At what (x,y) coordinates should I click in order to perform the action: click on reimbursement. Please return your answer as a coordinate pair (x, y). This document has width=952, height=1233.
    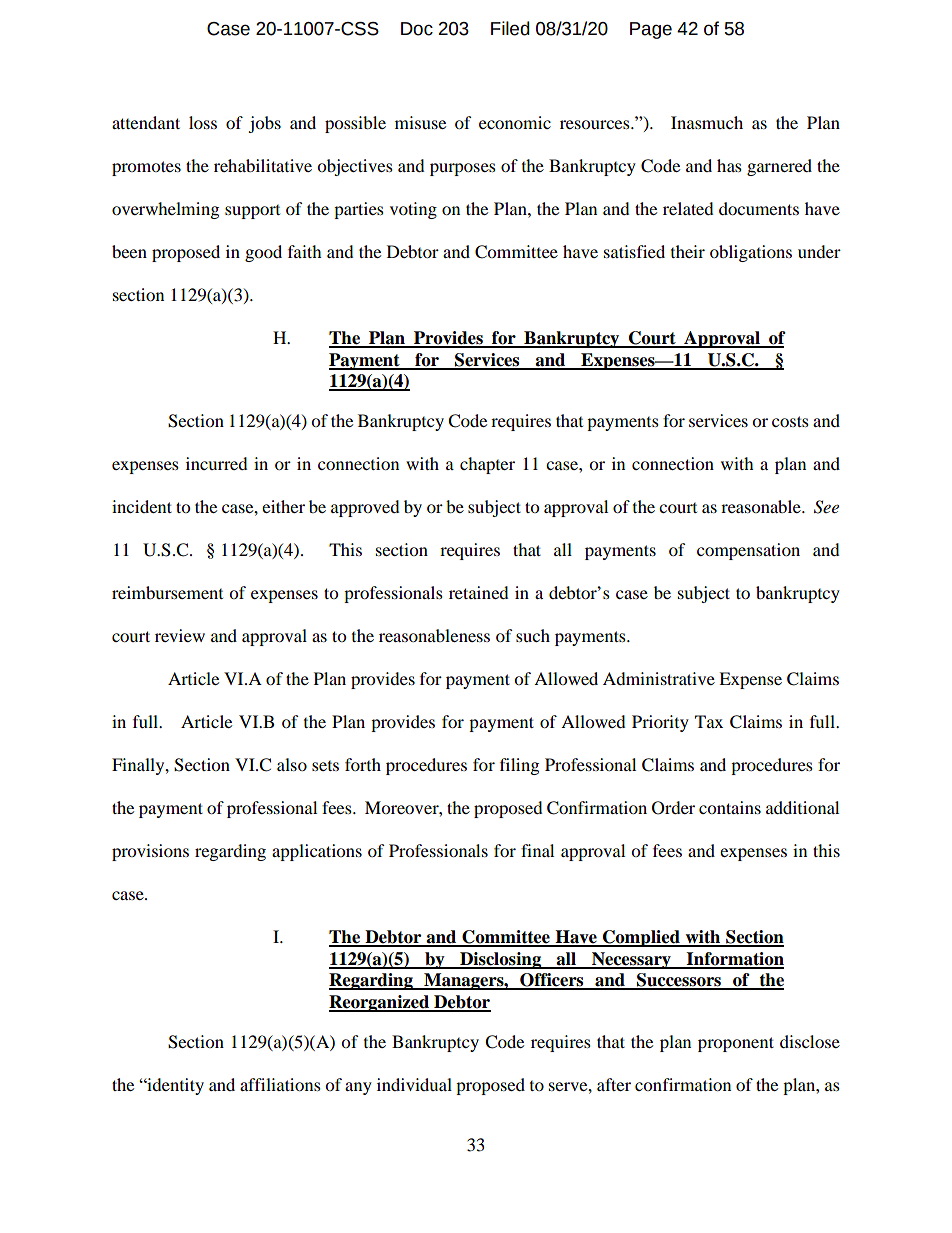
    Looking at the image, I should click on (167, 592).
